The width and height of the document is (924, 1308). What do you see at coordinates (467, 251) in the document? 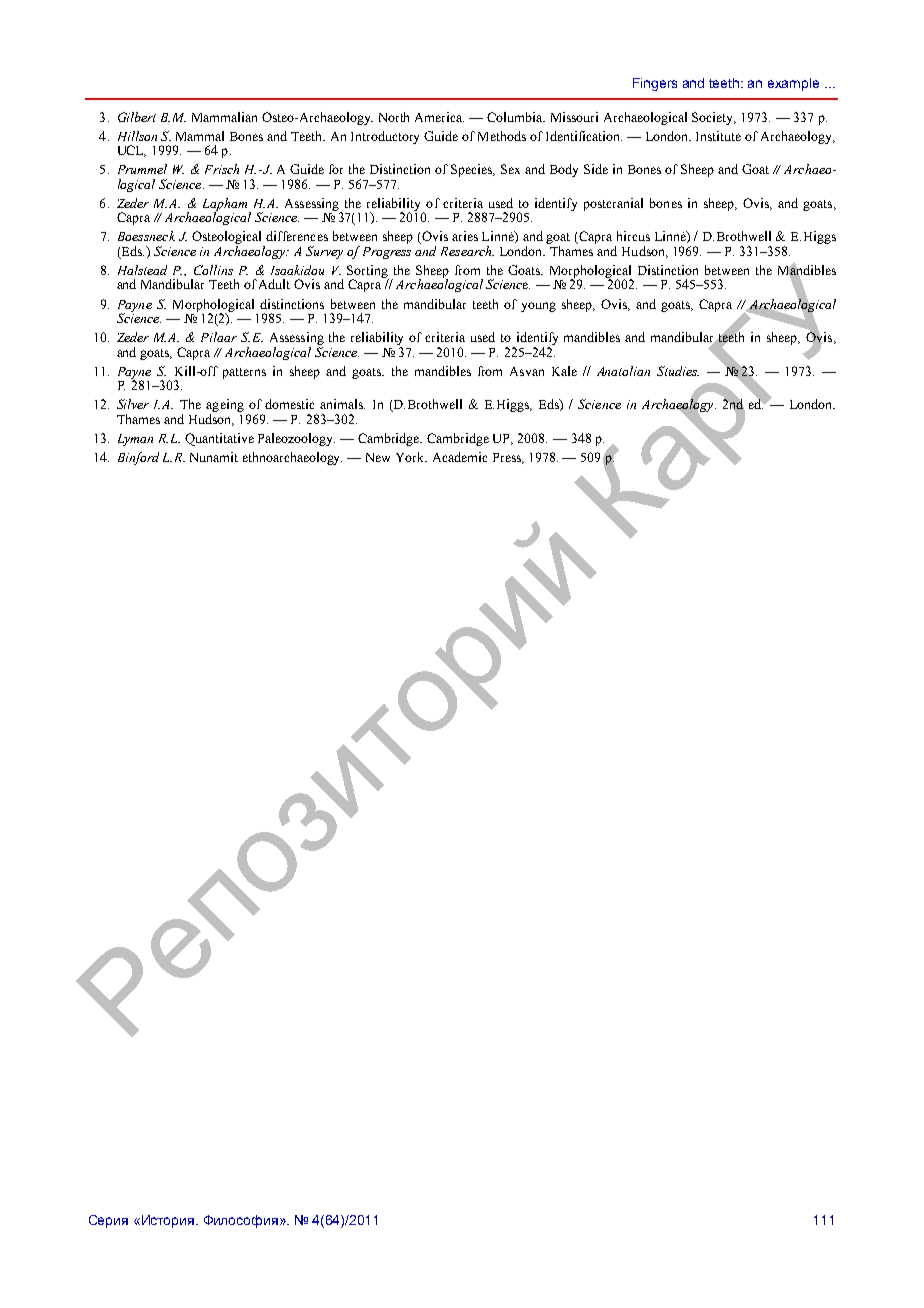
I see `Research` at bounding box center [467, 251].
